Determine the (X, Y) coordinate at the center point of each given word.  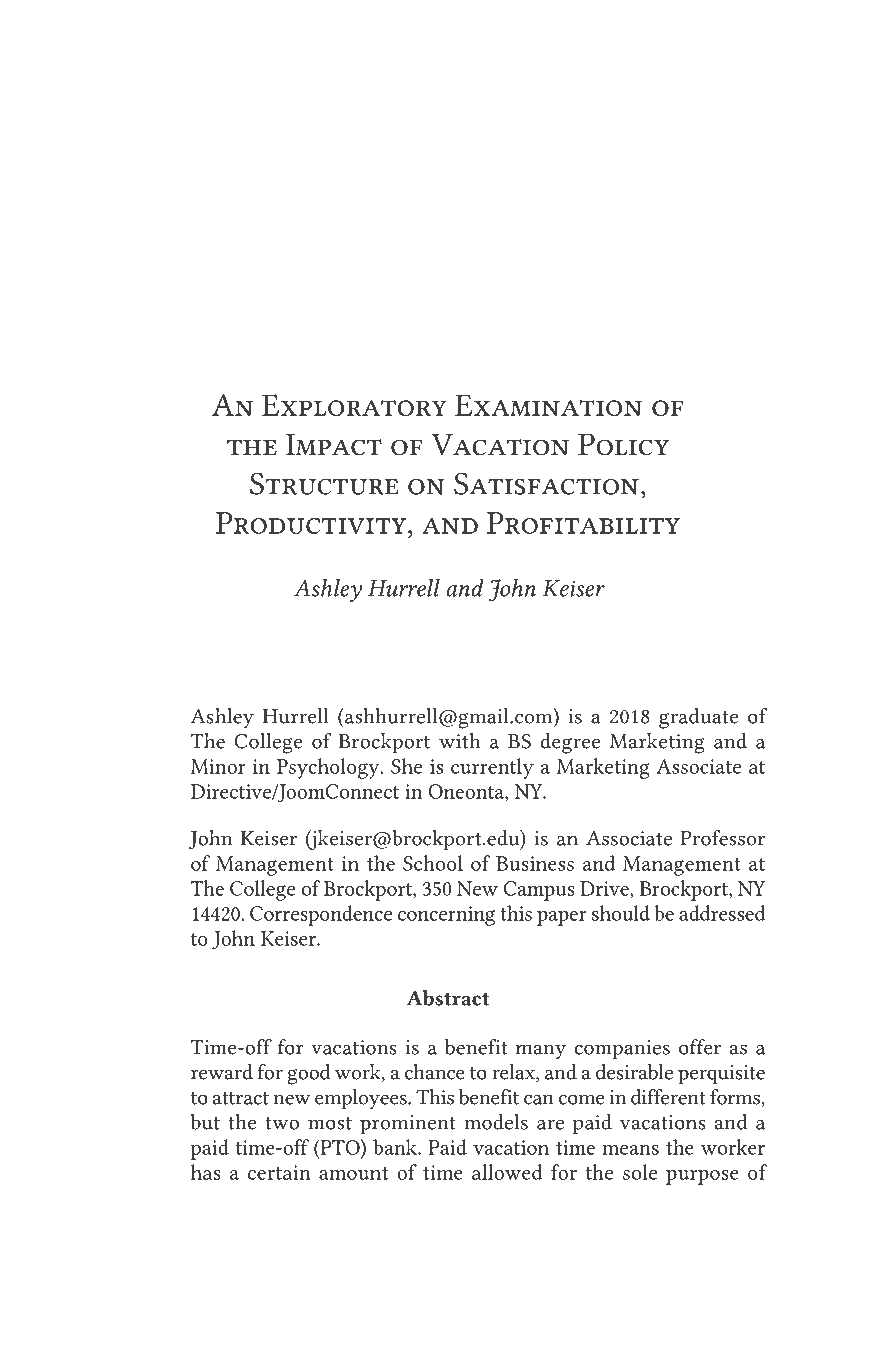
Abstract (448, 998)
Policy (623, 444)
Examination (548, 405)
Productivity (312, 523)
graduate (698, 718)
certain (279, 1172)
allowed (507, 1172)
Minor (218, 766)
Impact (334, 445)
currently (492, 768)
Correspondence (321, 915)
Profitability (583, 523)
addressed (722, 913)
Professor (722, 838)
